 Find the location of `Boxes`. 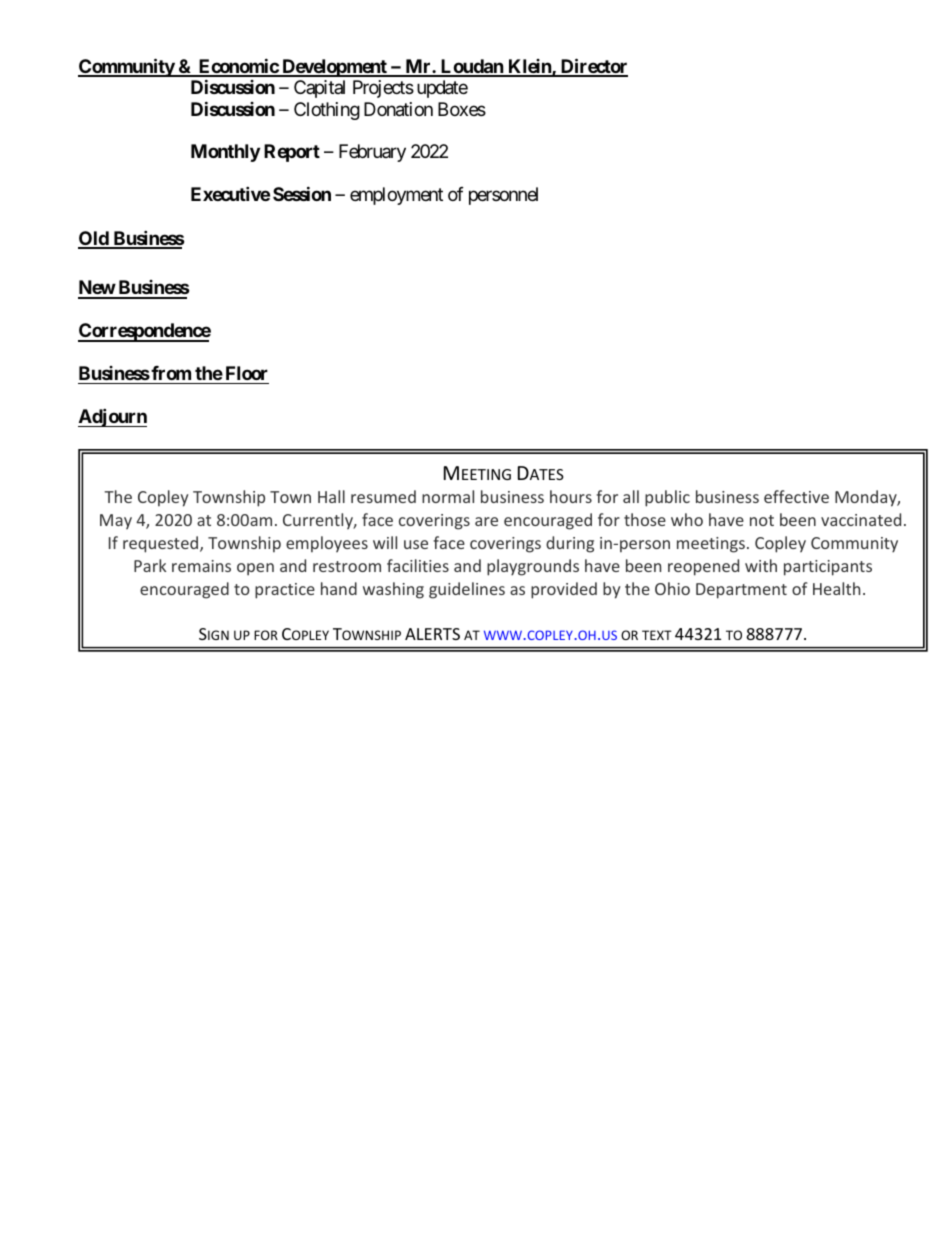

Boxes is located at coordinates (462, 109).
